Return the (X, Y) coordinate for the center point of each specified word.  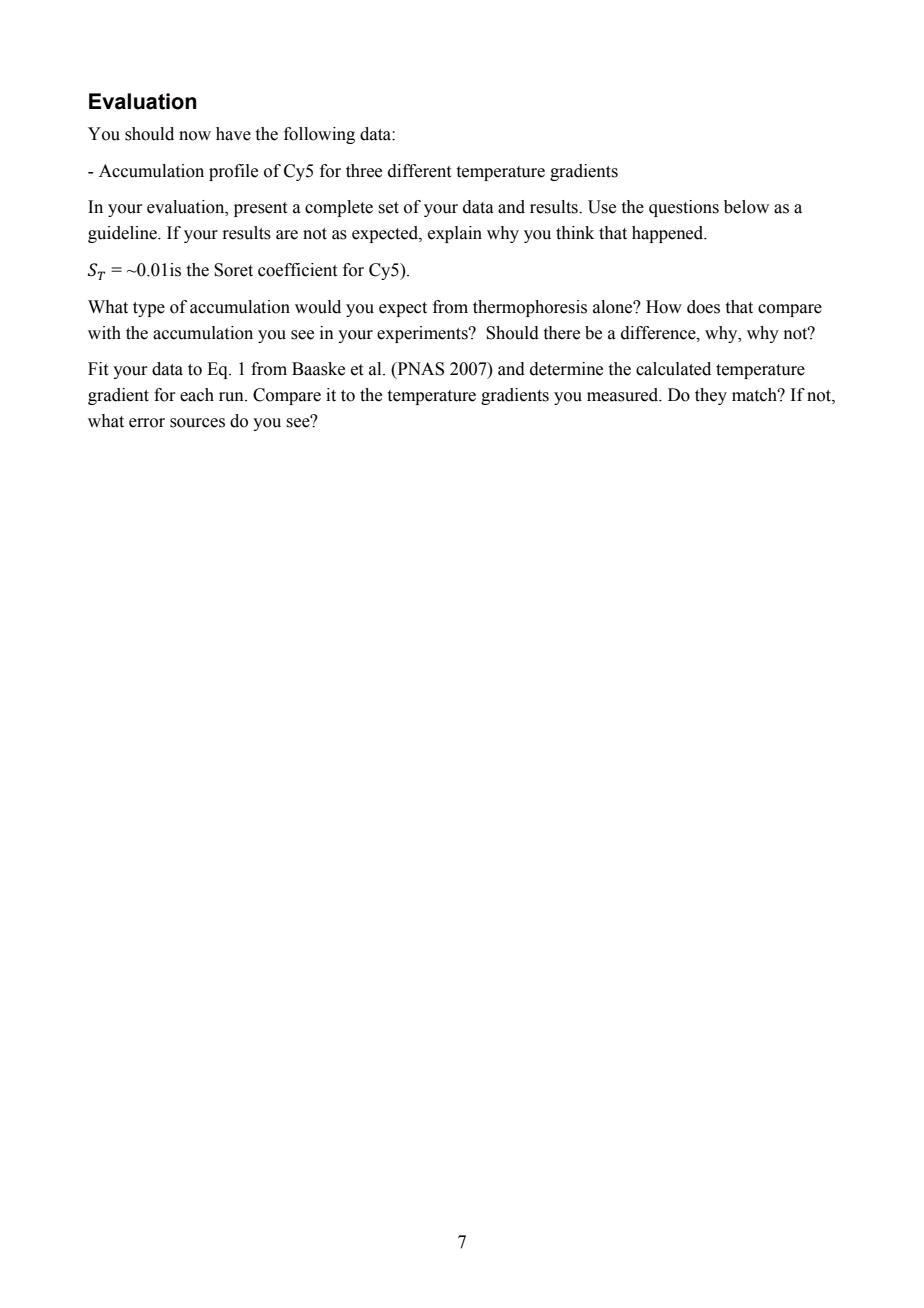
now (195, 136)
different (419, 171)
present (260, 209)
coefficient (297, 270)
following (319, 135)
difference (659, 333)
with (104, 333)
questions (684, 208)
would (318, 307)
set (389, 208)
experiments (423, 334)
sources (197, 423)
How (664, 307)
